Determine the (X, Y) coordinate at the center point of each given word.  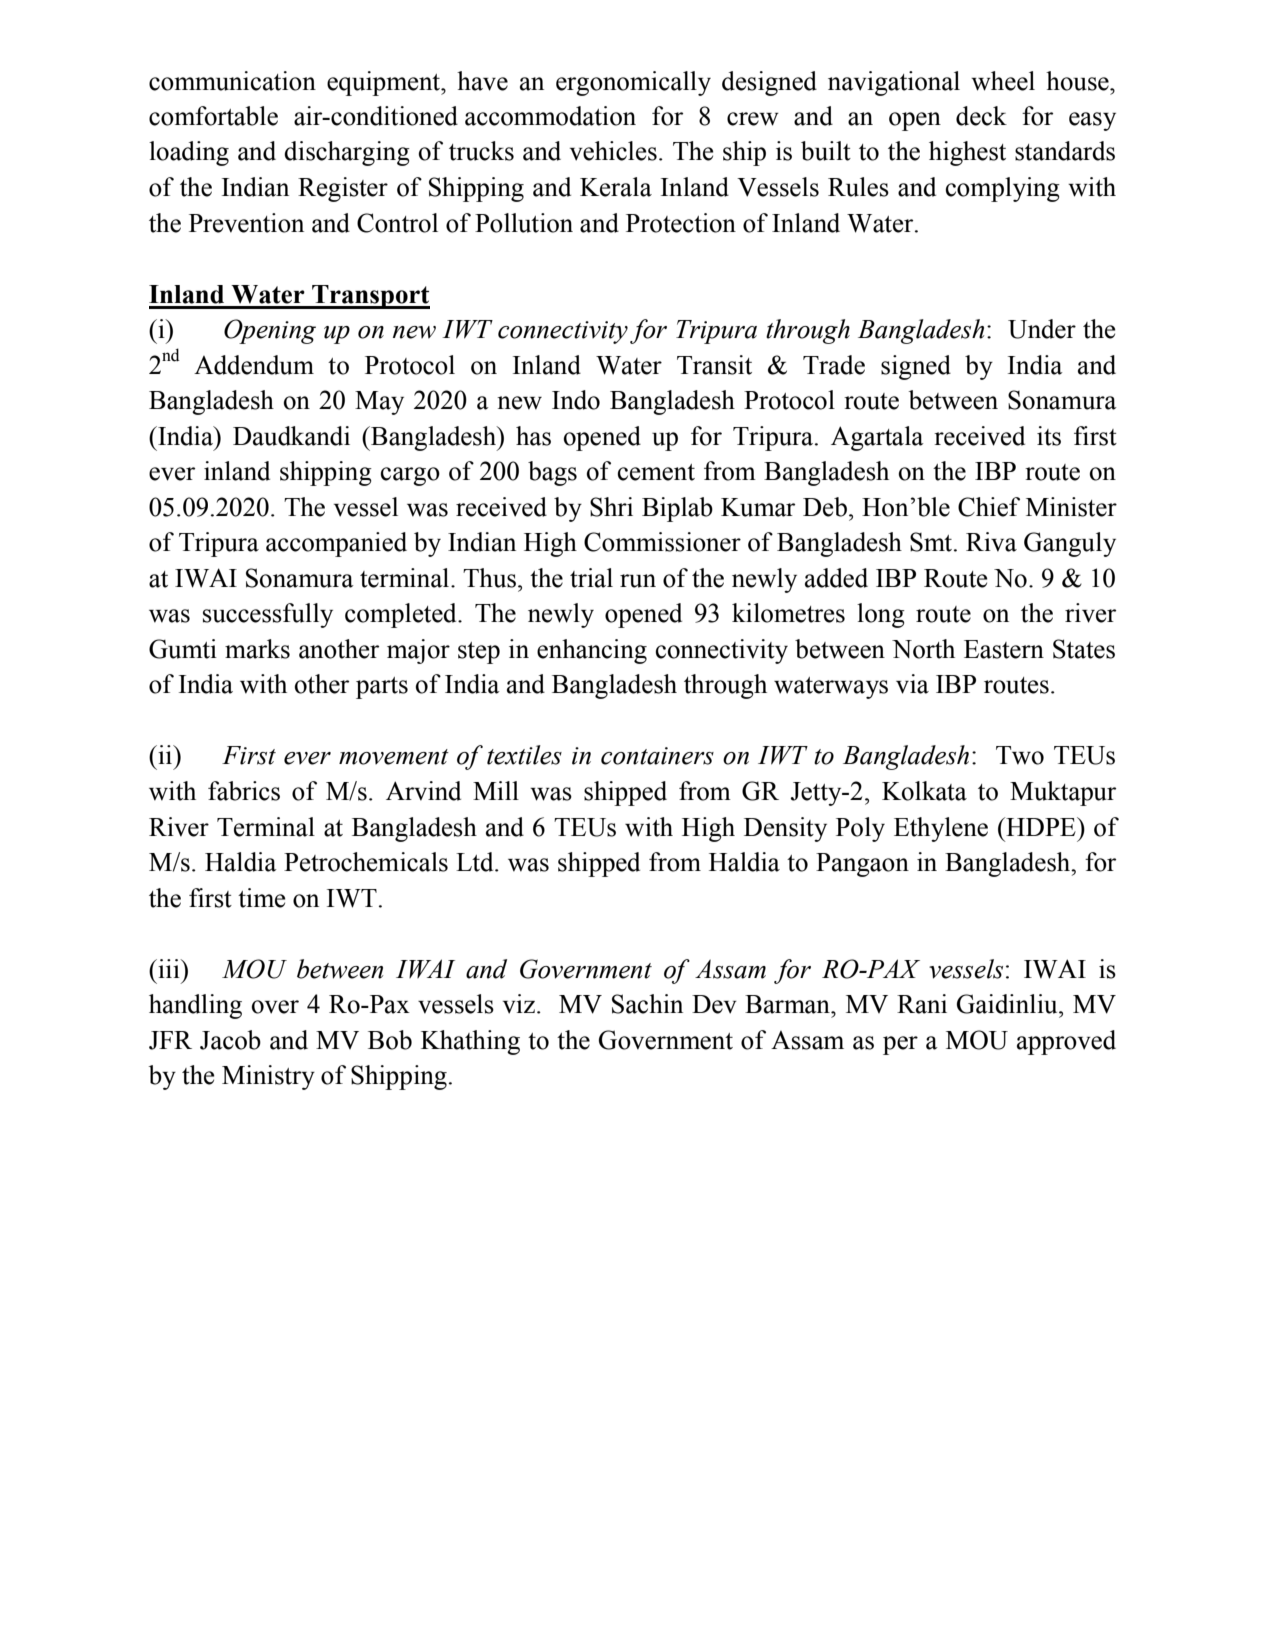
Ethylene (941, 829)
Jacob (230, 1040)
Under (1042, 329)
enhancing (592, 651)
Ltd (476, 862)
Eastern (1004, 649)
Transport (370, 297)
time (262, 898)
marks (257, 649)
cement (656, 472)
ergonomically (633, 83)
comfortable (213, 116)
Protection (681, 223)
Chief (989, 507)
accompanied (336, 544)
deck (981, 116)
